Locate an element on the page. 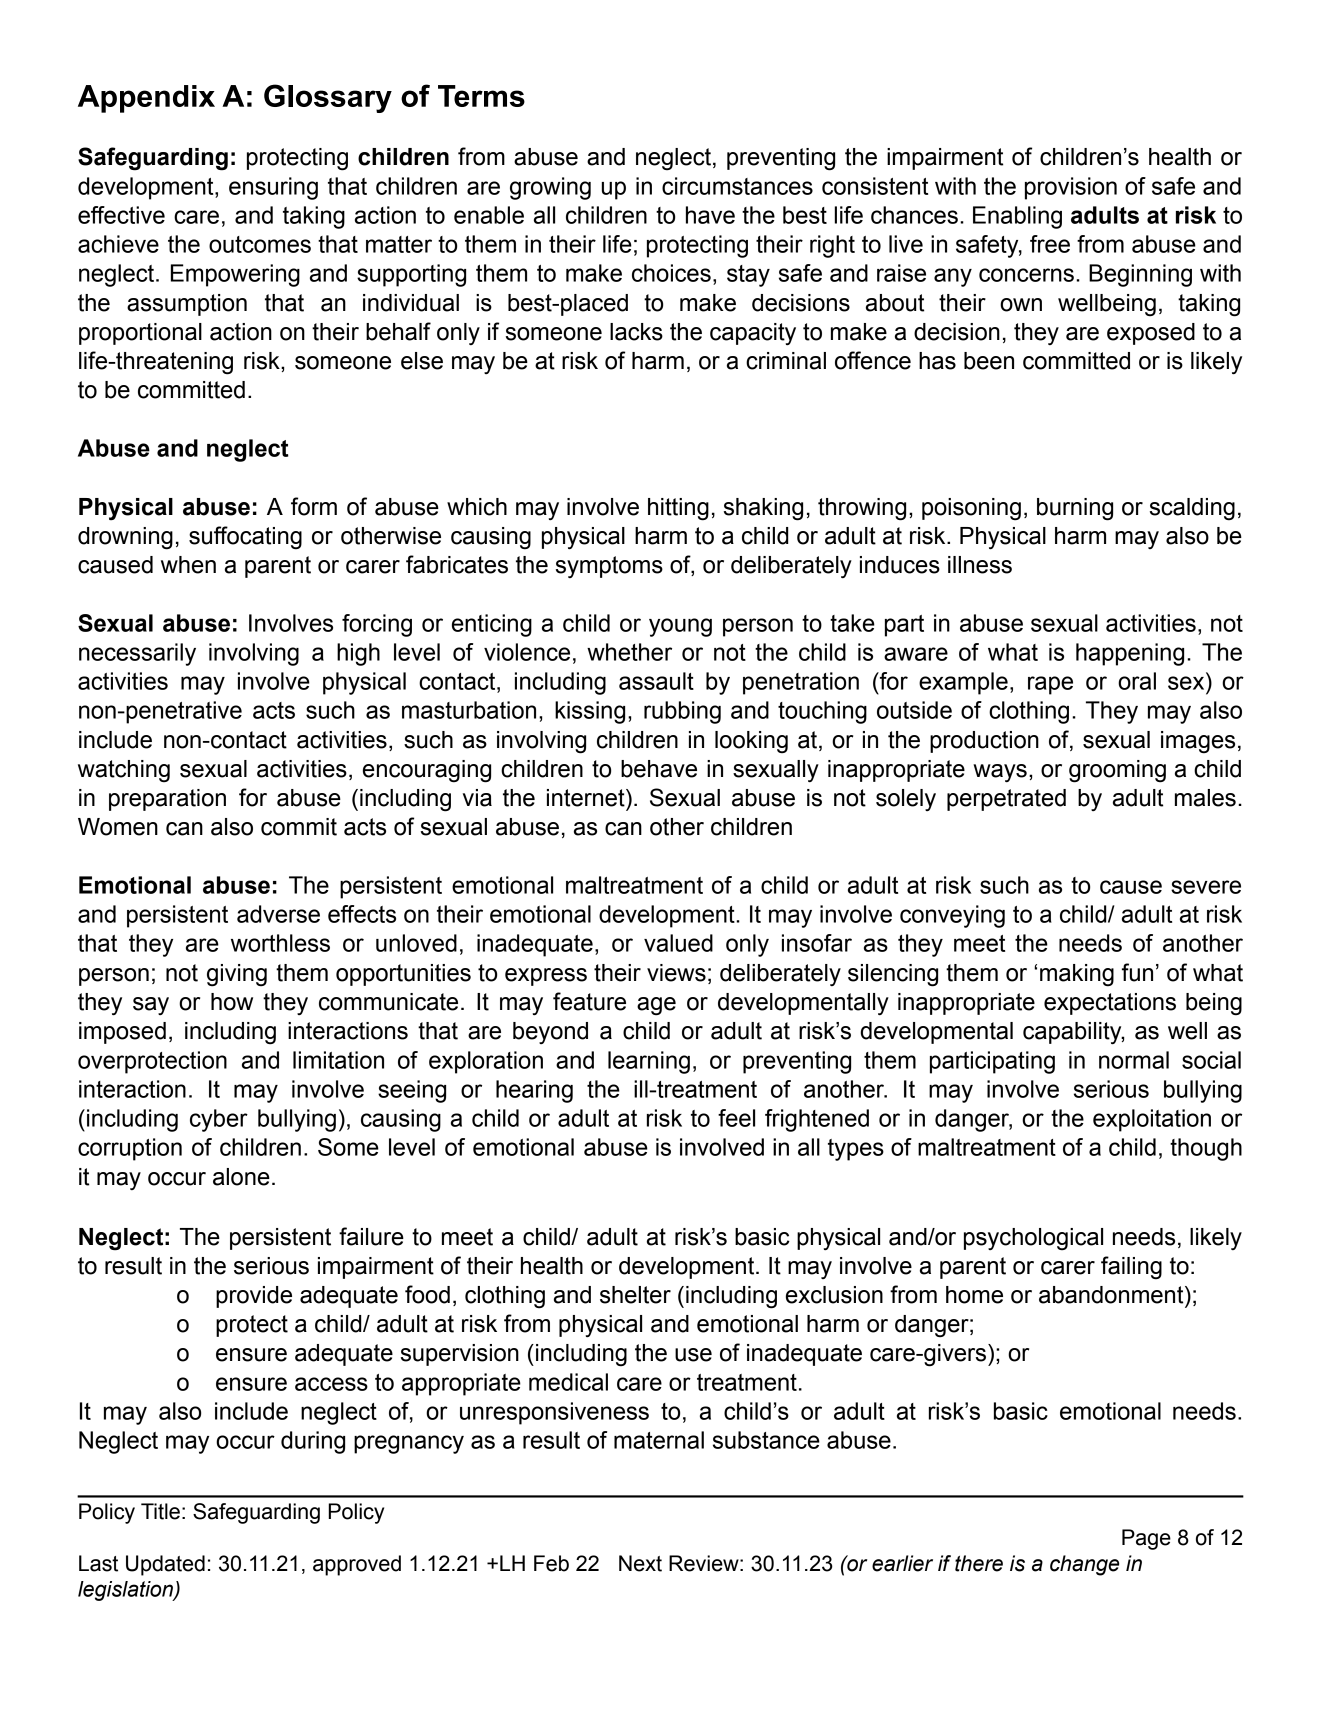  psychological is located at coordinates (1033, 1239).
